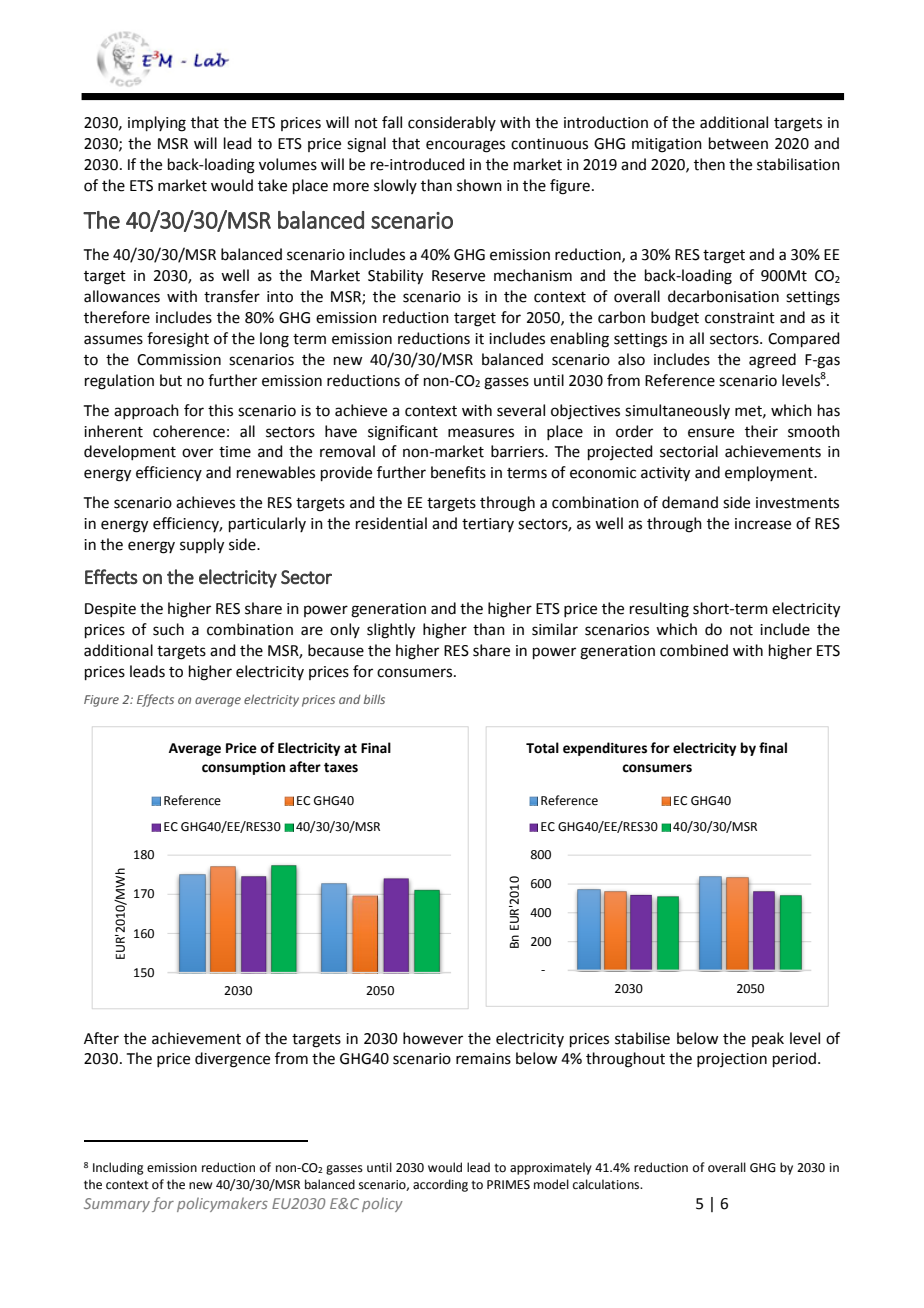 This screenshot has height=1308, width=924. I want to click on implying, so click(157, 124).
